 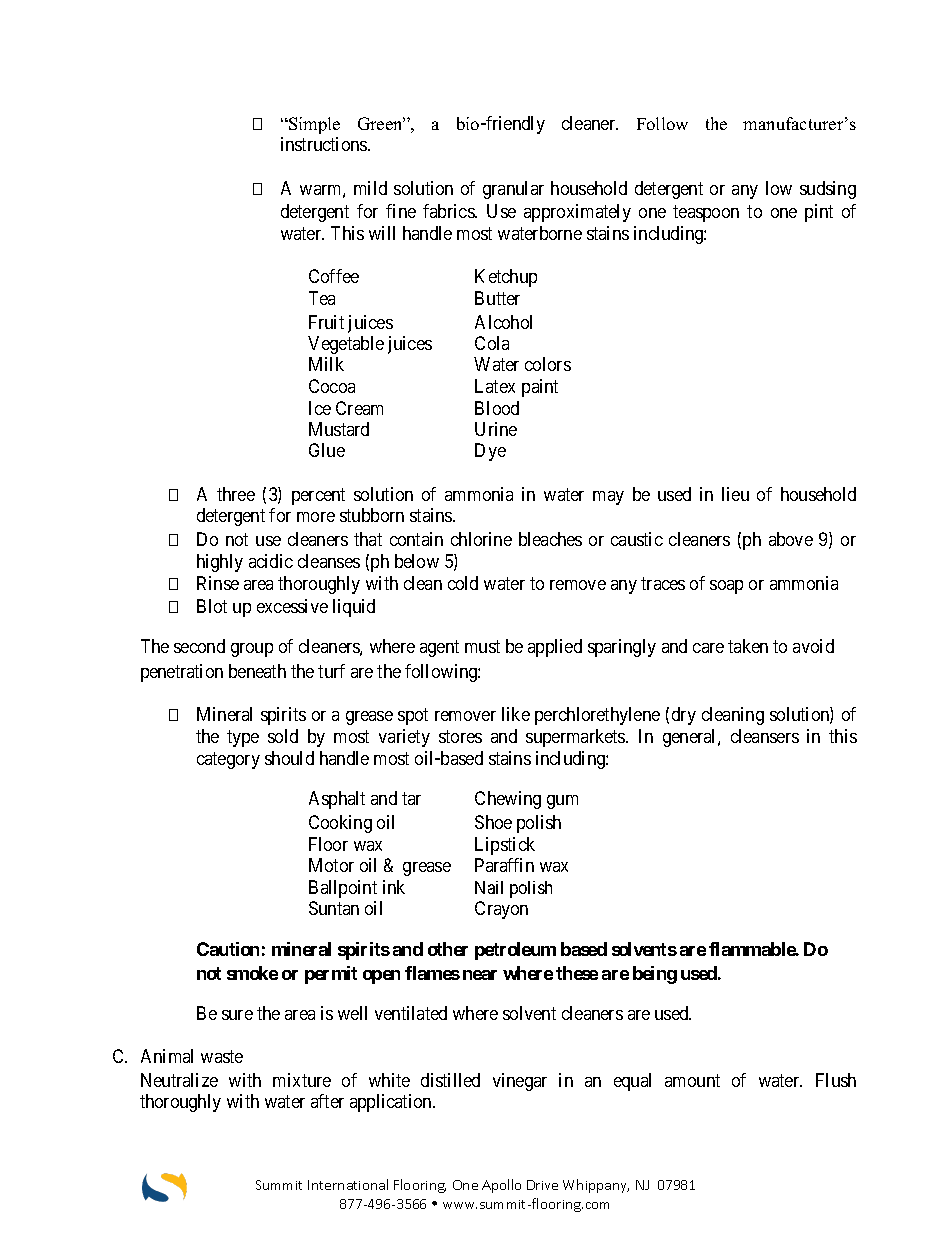 What do you see at coordinates (748, 646) in the page?
I see `taken` at bounding box center [748, 646].
